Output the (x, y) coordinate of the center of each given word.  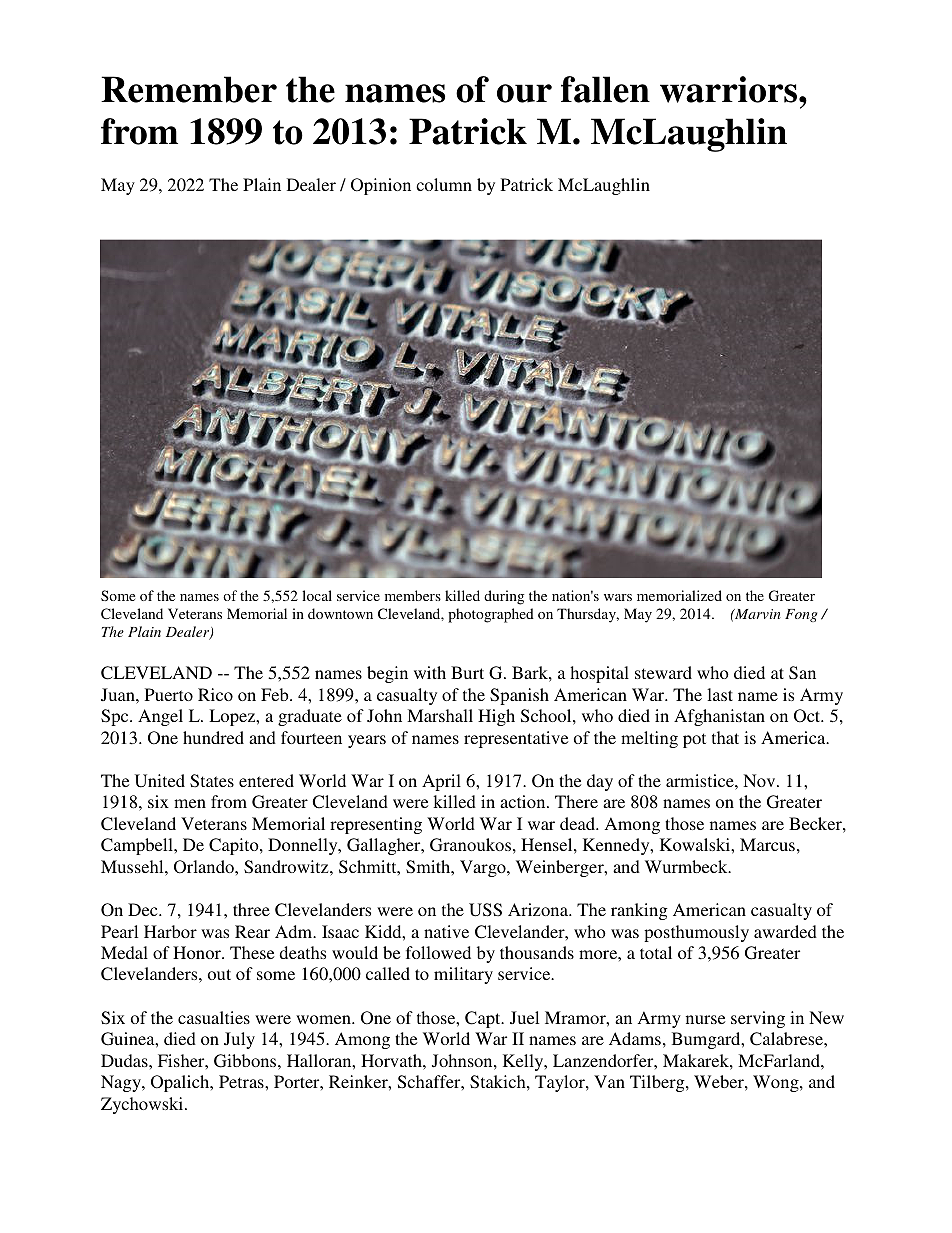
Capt (484, 1019)
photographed (491, 615)
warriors (730, 89)
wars (618, 597)
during (504, 597)
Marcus (767, 844)
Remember (189, 89)
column (444, 184)
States (212, 781)
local (317, 595)
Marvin (757, 614)
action (524, 801)
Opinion (381, 186)
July (239, 1040)
